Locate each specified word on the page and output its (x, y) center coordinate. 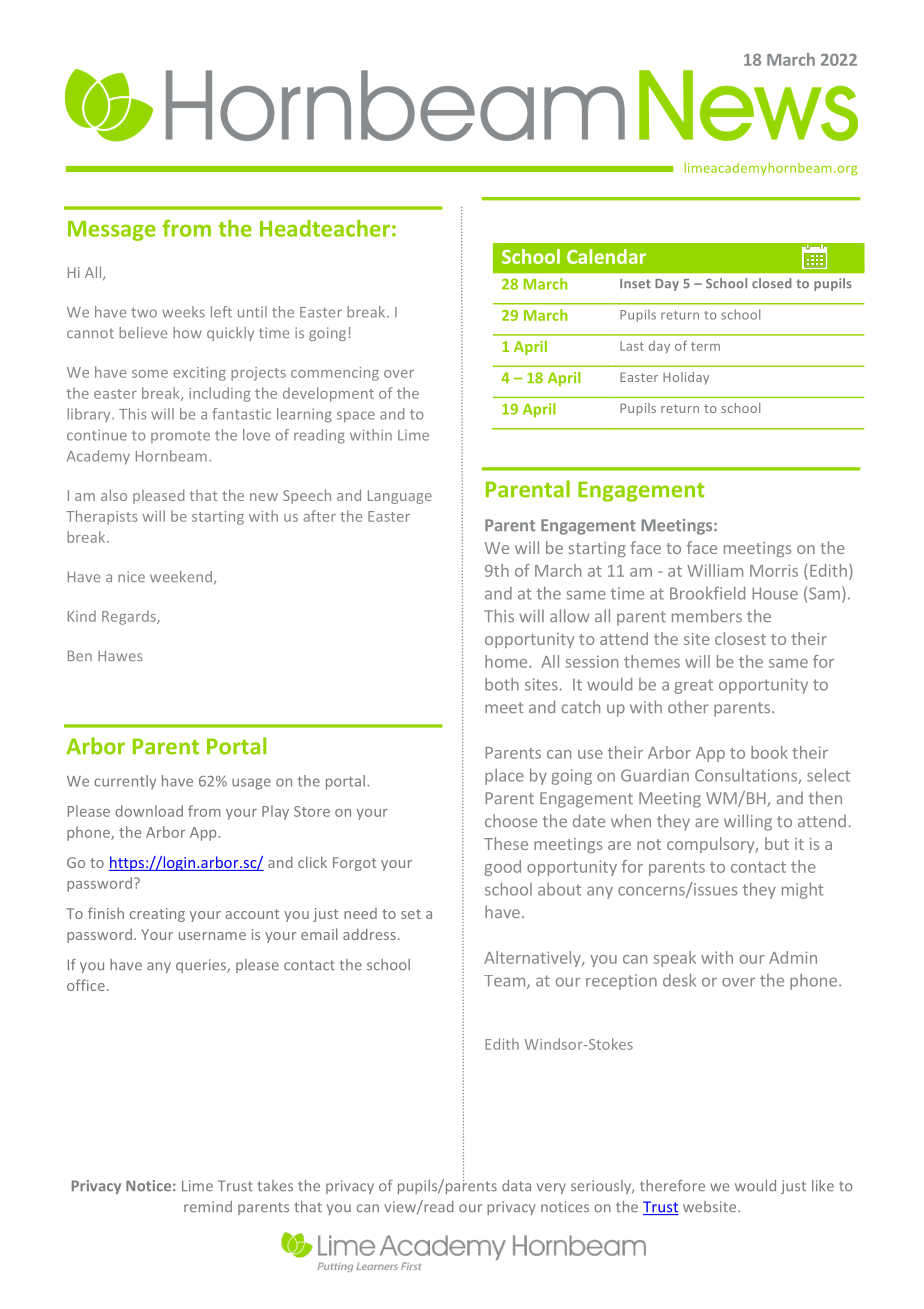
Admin (793, 957)
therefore (672, 1186)
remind (208, 1207)
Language (400, 497)
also (114, 495)
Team (504, 981)
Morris (774, 570)
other (688, 706)
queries (202, 966)
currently (125, 782)
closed (772, 283)
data (516, 1185)
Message (112, 231)
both (502, 684)
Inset (635, 284)
